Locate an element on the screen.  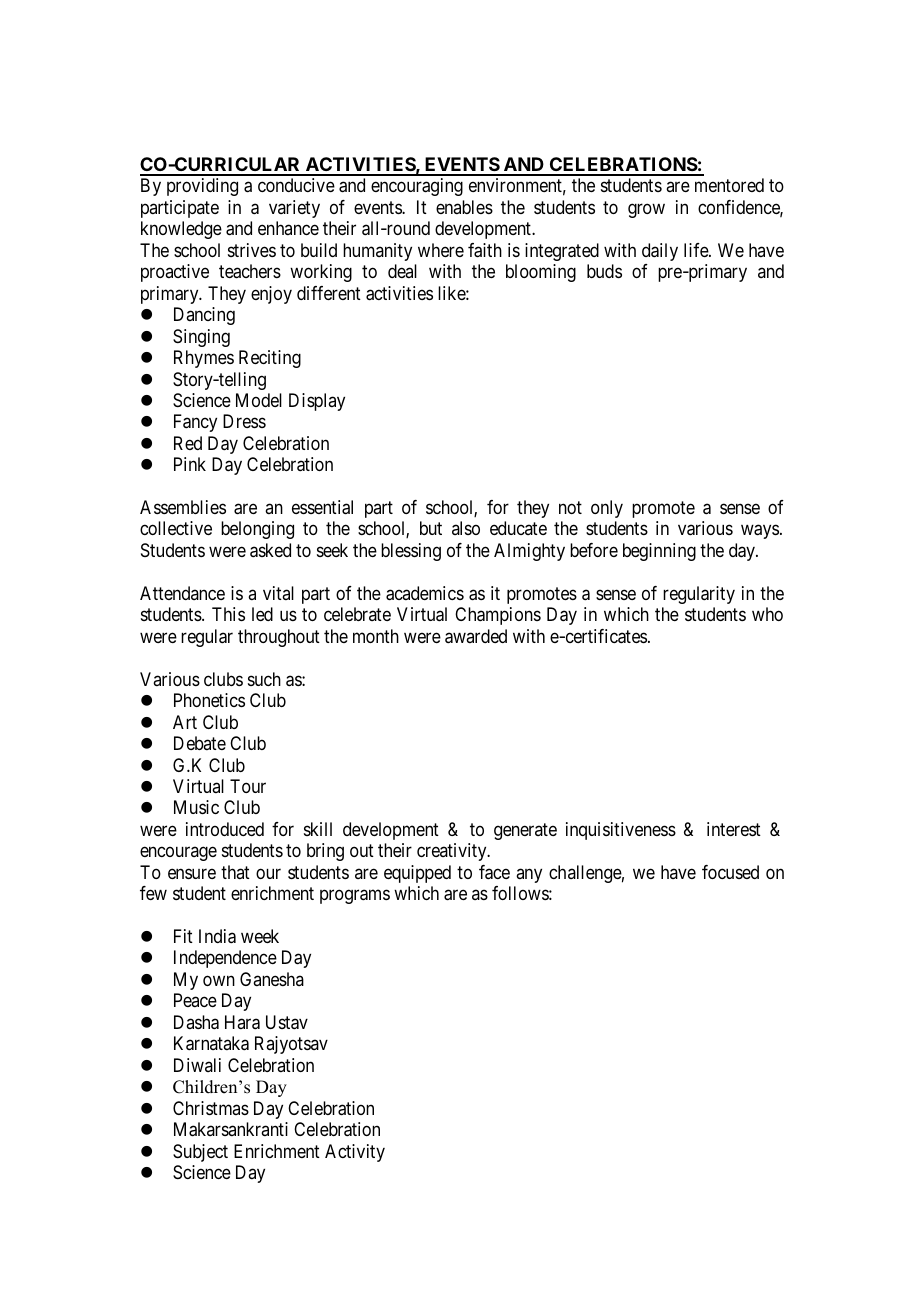
face is located at coordinates (494, 872).
